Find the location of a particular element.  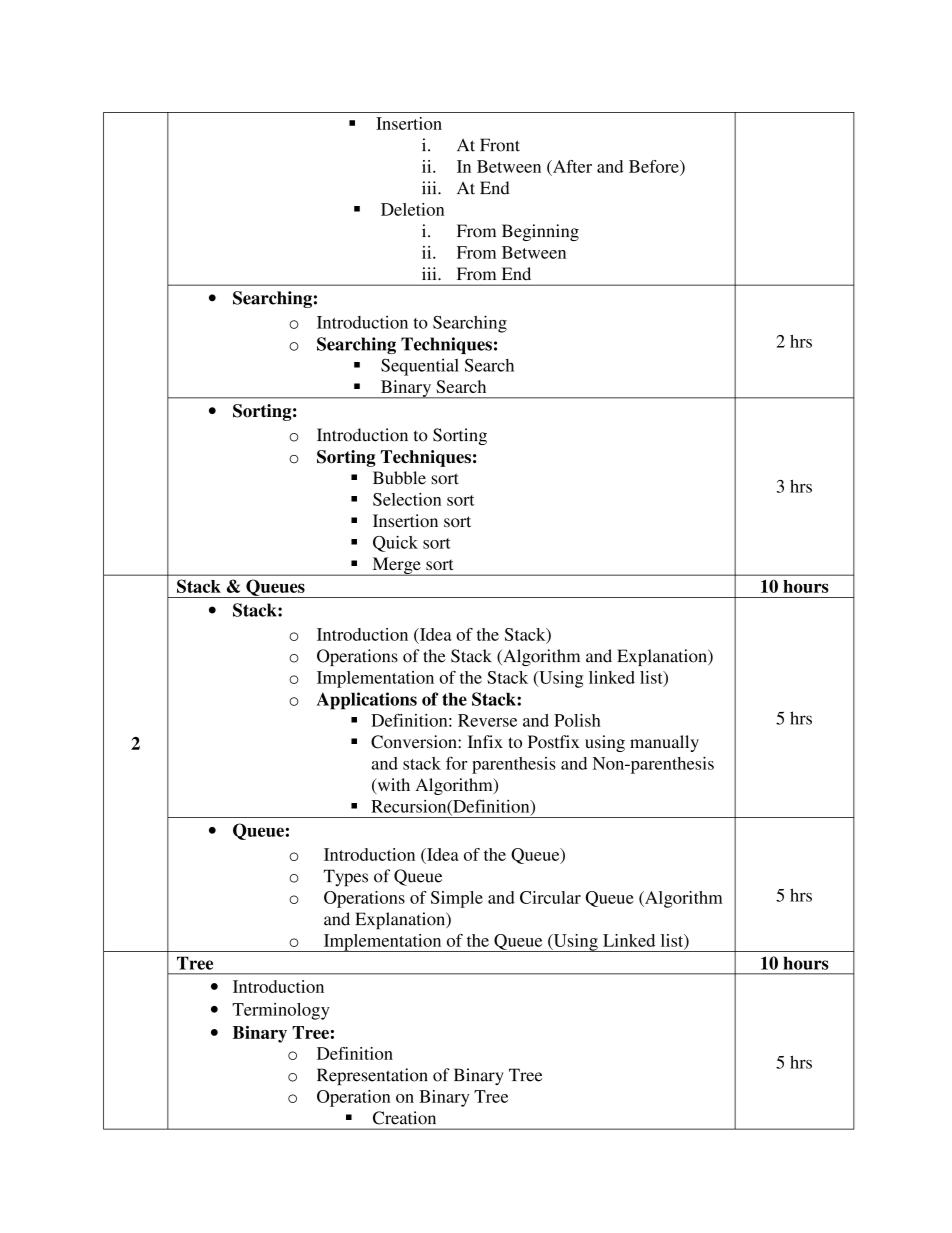

Applications is located at coordinates (367, 701).
